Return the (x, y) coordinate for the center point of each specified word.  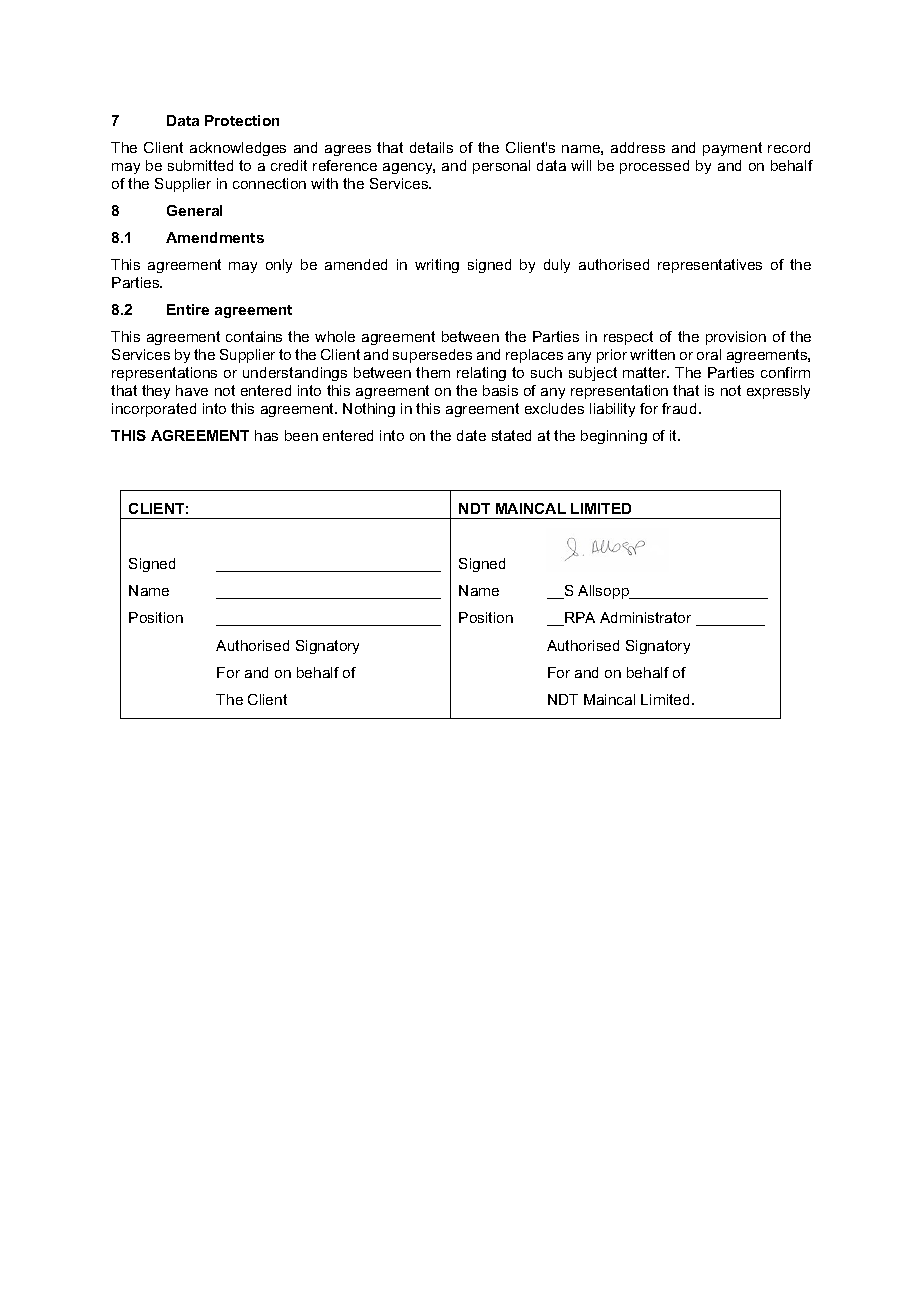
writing (437, 266)
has (266, 435)
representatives (710, 266)
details (431, 147)
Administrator (645, 617)
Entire (188, 309)
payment (732, 149)
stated (511, 435)
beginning (614, 437)
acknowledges (238, 149)
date (471, 435)
